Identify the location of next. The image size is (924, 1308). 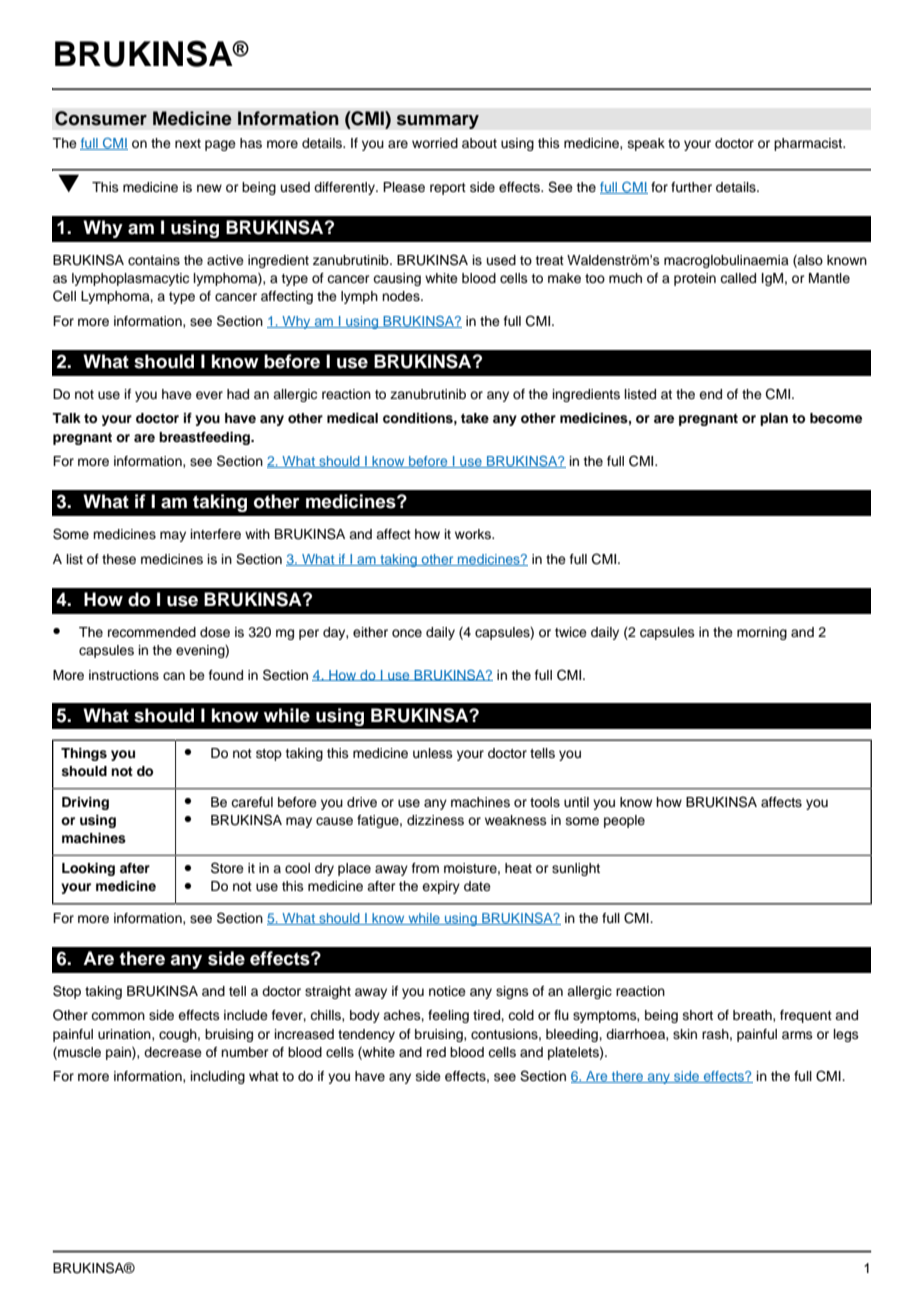
(188, 143).
